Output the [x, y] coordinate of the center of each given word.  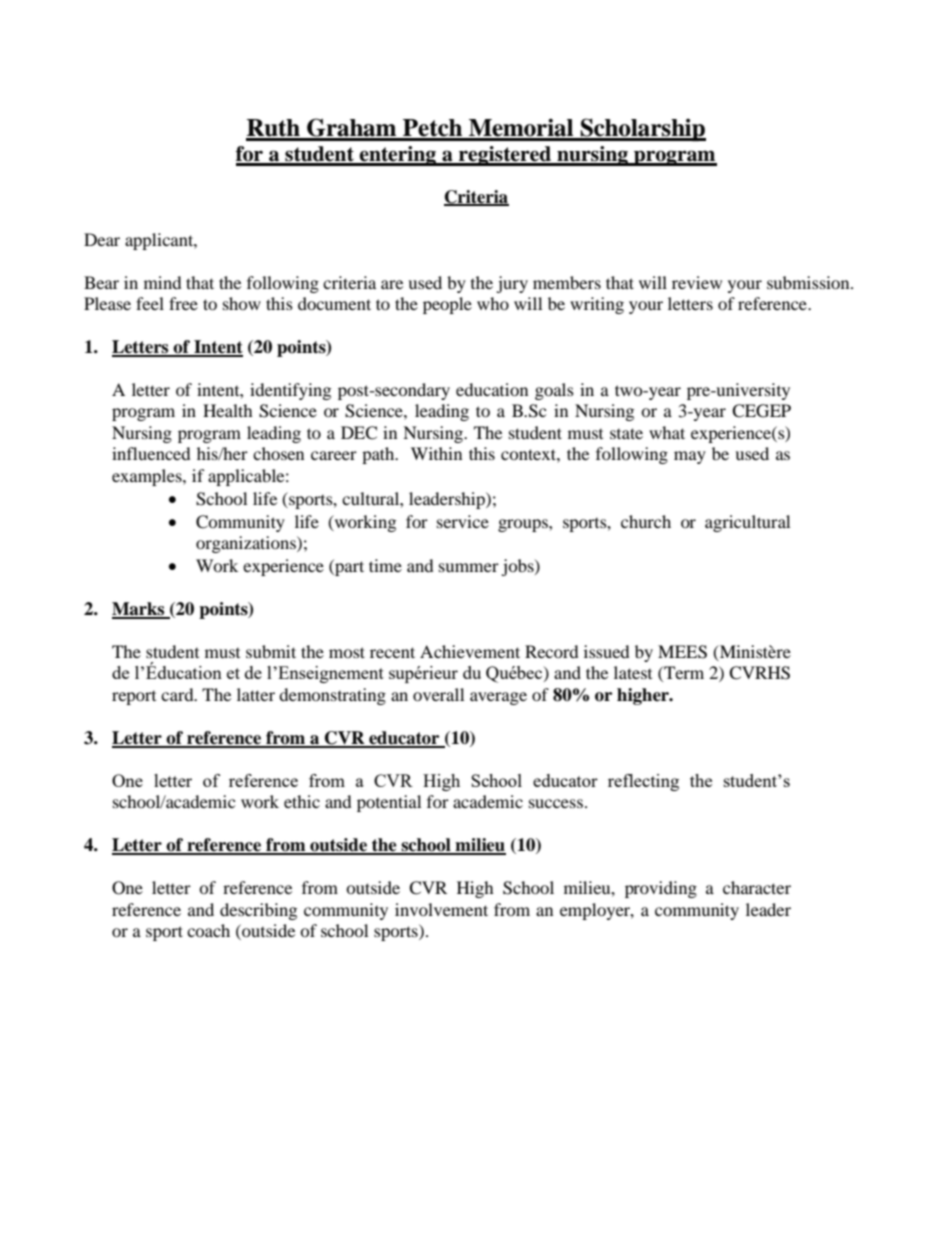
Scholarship [642, 129]
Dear [102, 239]
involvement [441, 909]
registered [505, 156]
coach [208, 930]
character [757, 887]
